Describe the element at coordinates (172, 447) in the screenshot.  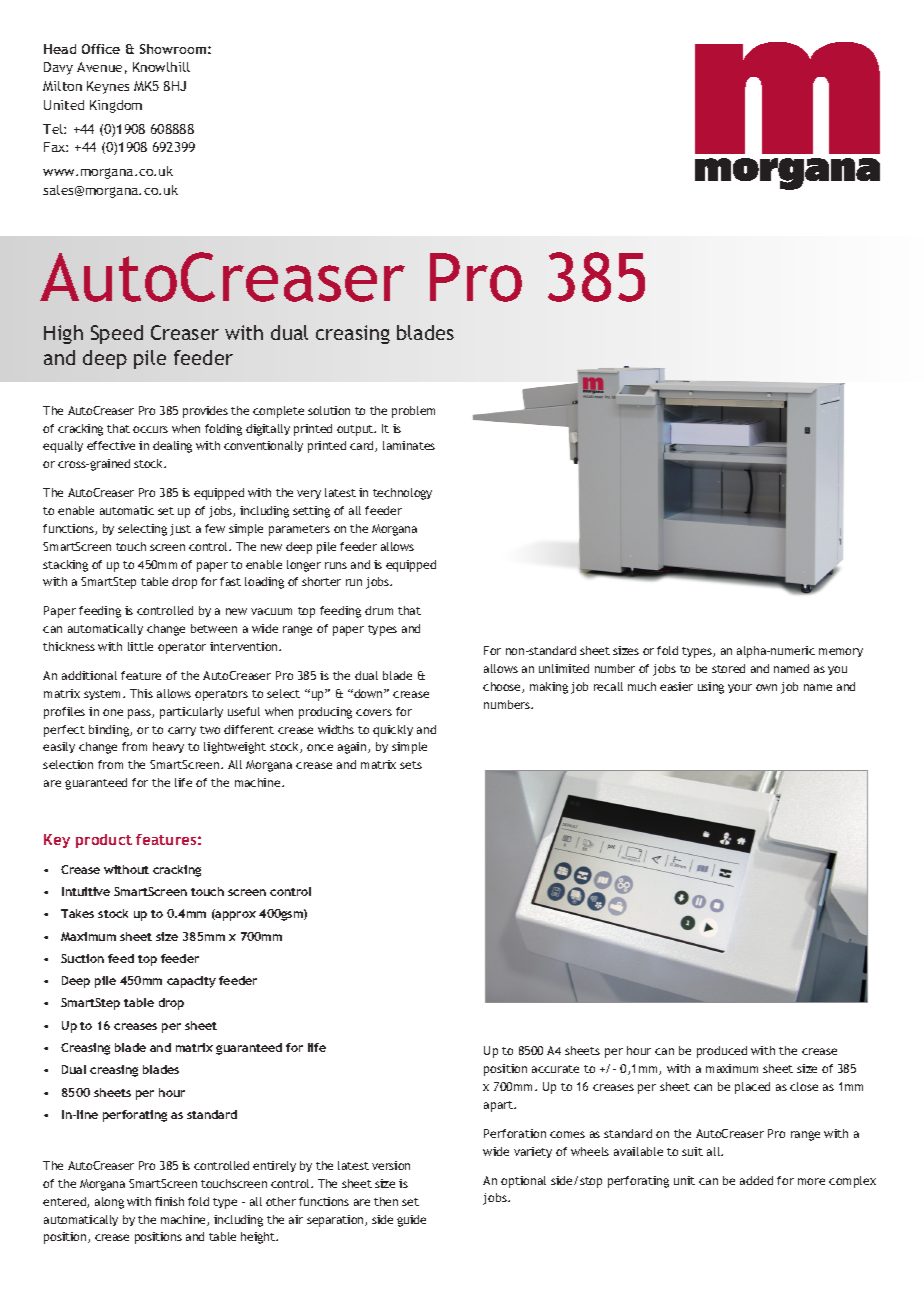
I see `dealing` at that location.
